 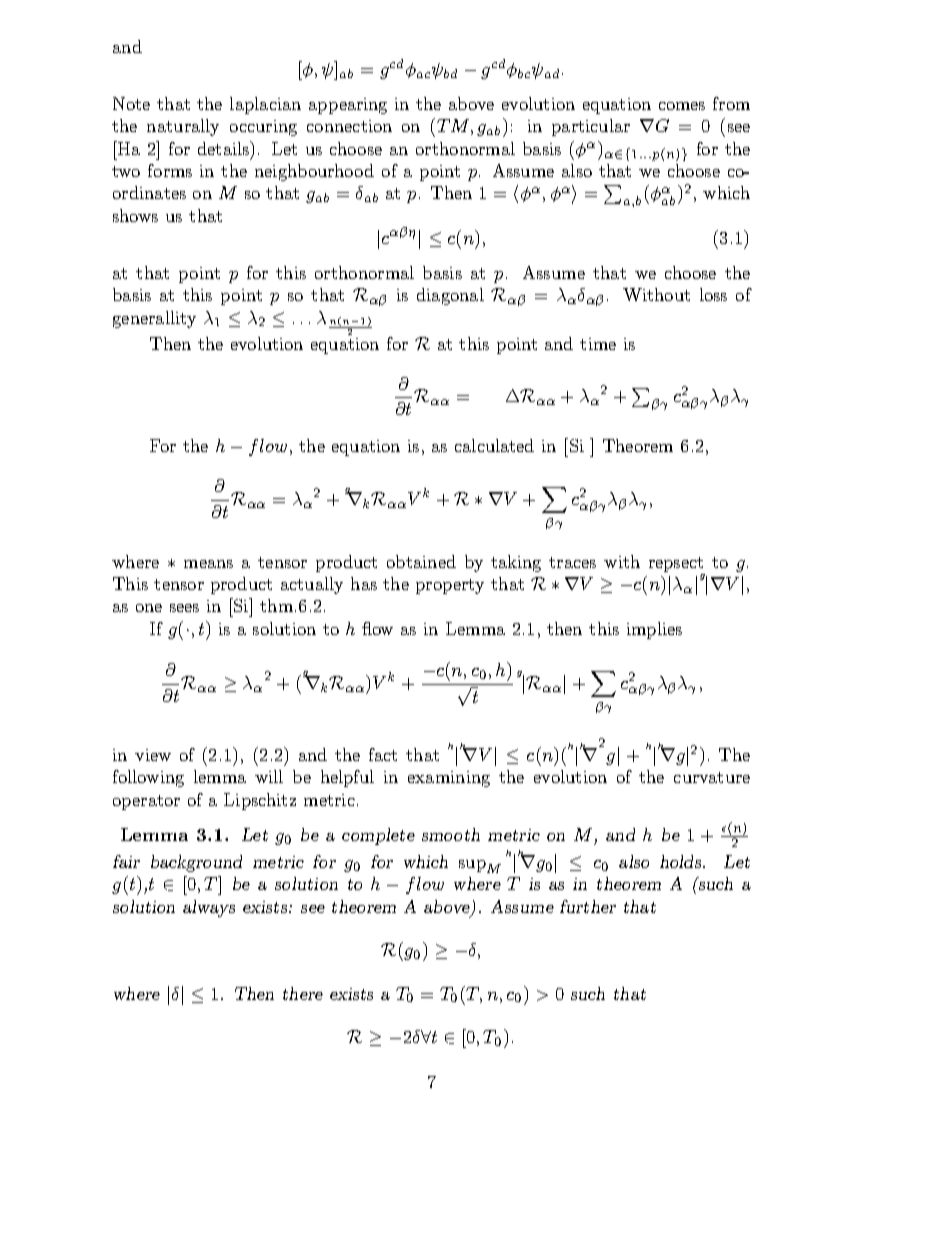 What do you see at coordinates (494, 445) in the page?
I see `calculated` at bounding box center [494, 445].
